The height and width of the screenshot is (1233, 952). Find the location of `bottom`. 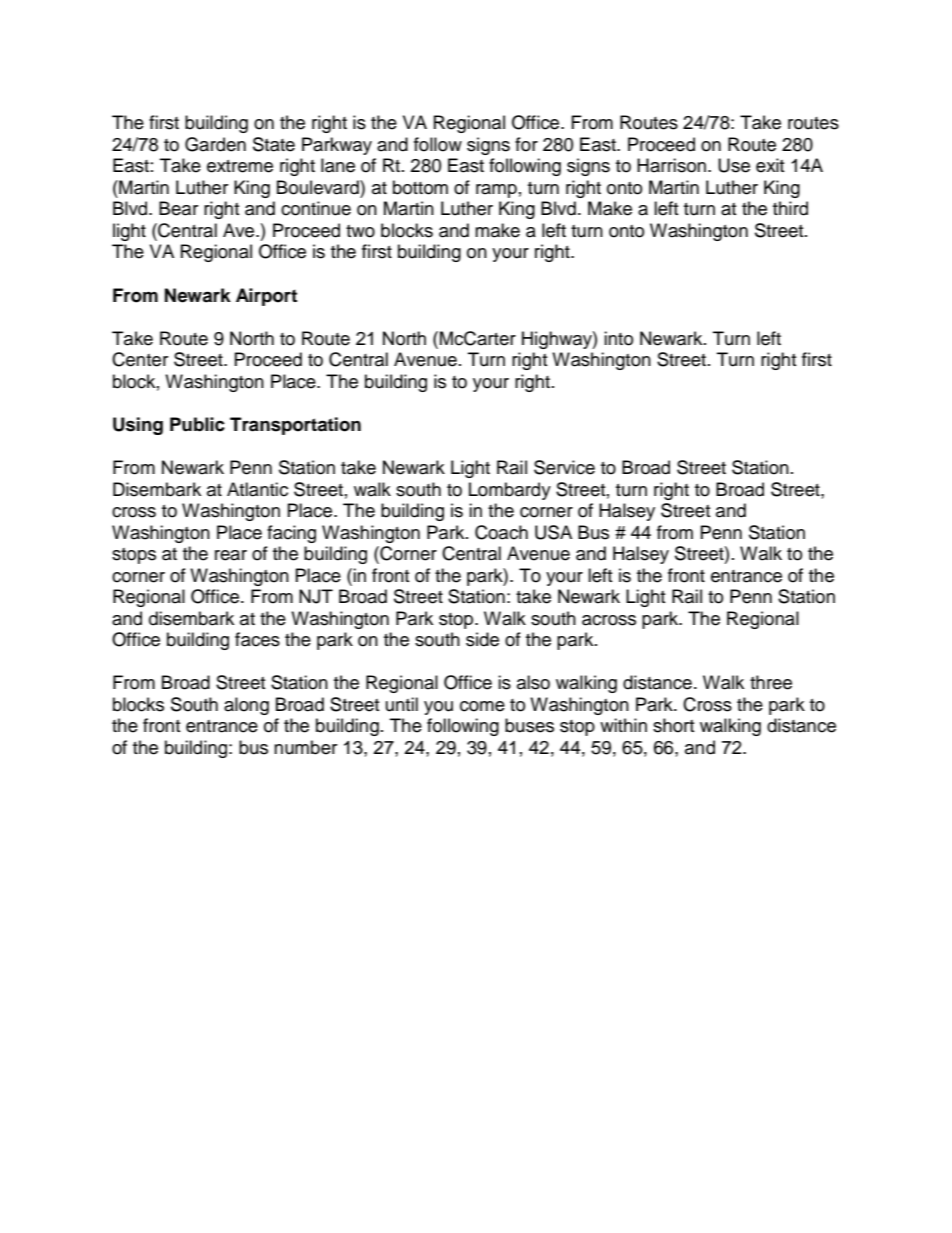

bottom is located at coordinates (420, 187).
